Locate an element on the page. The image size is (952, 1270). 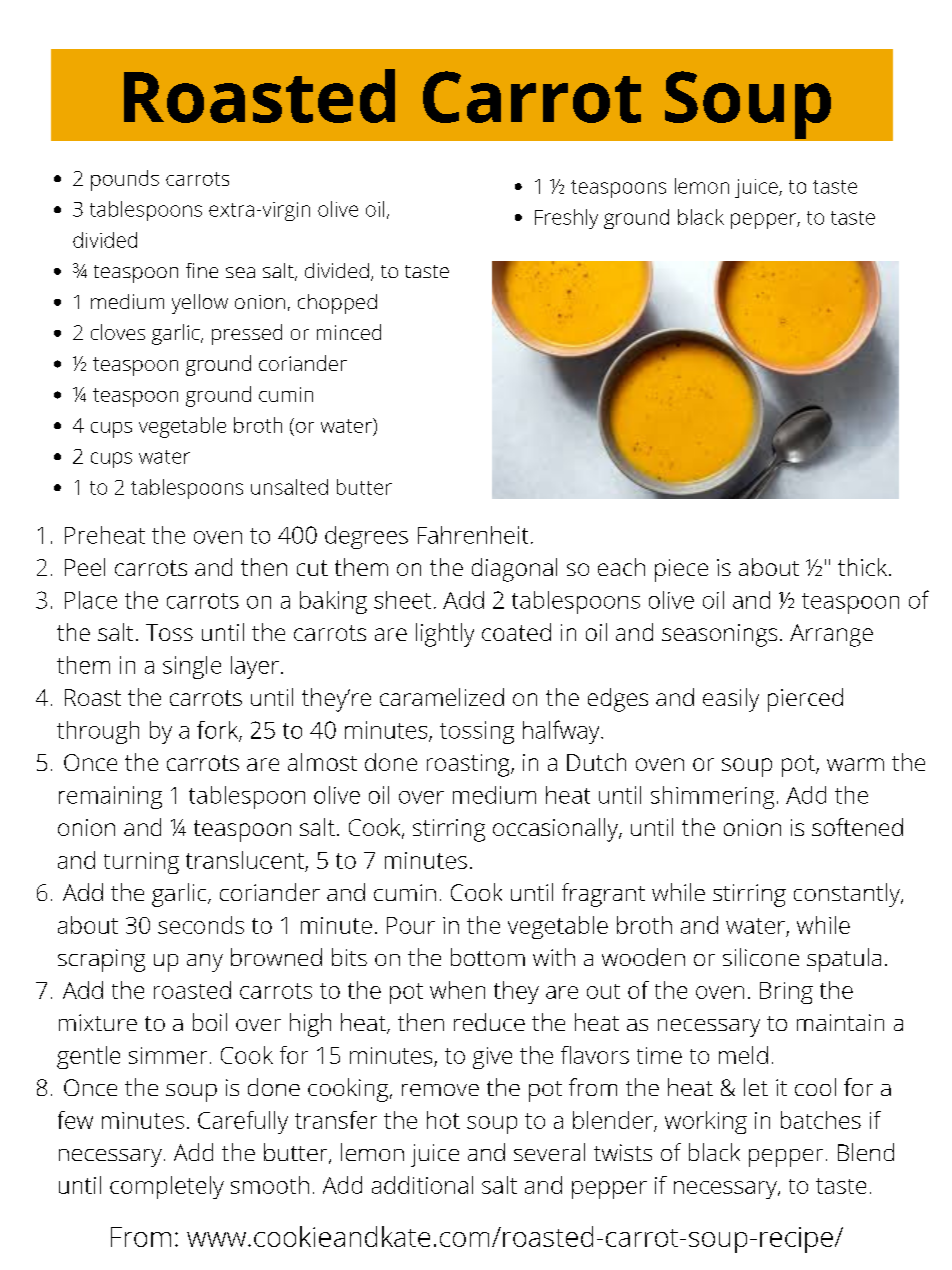
completely is located at coordinates (167, 1187).
